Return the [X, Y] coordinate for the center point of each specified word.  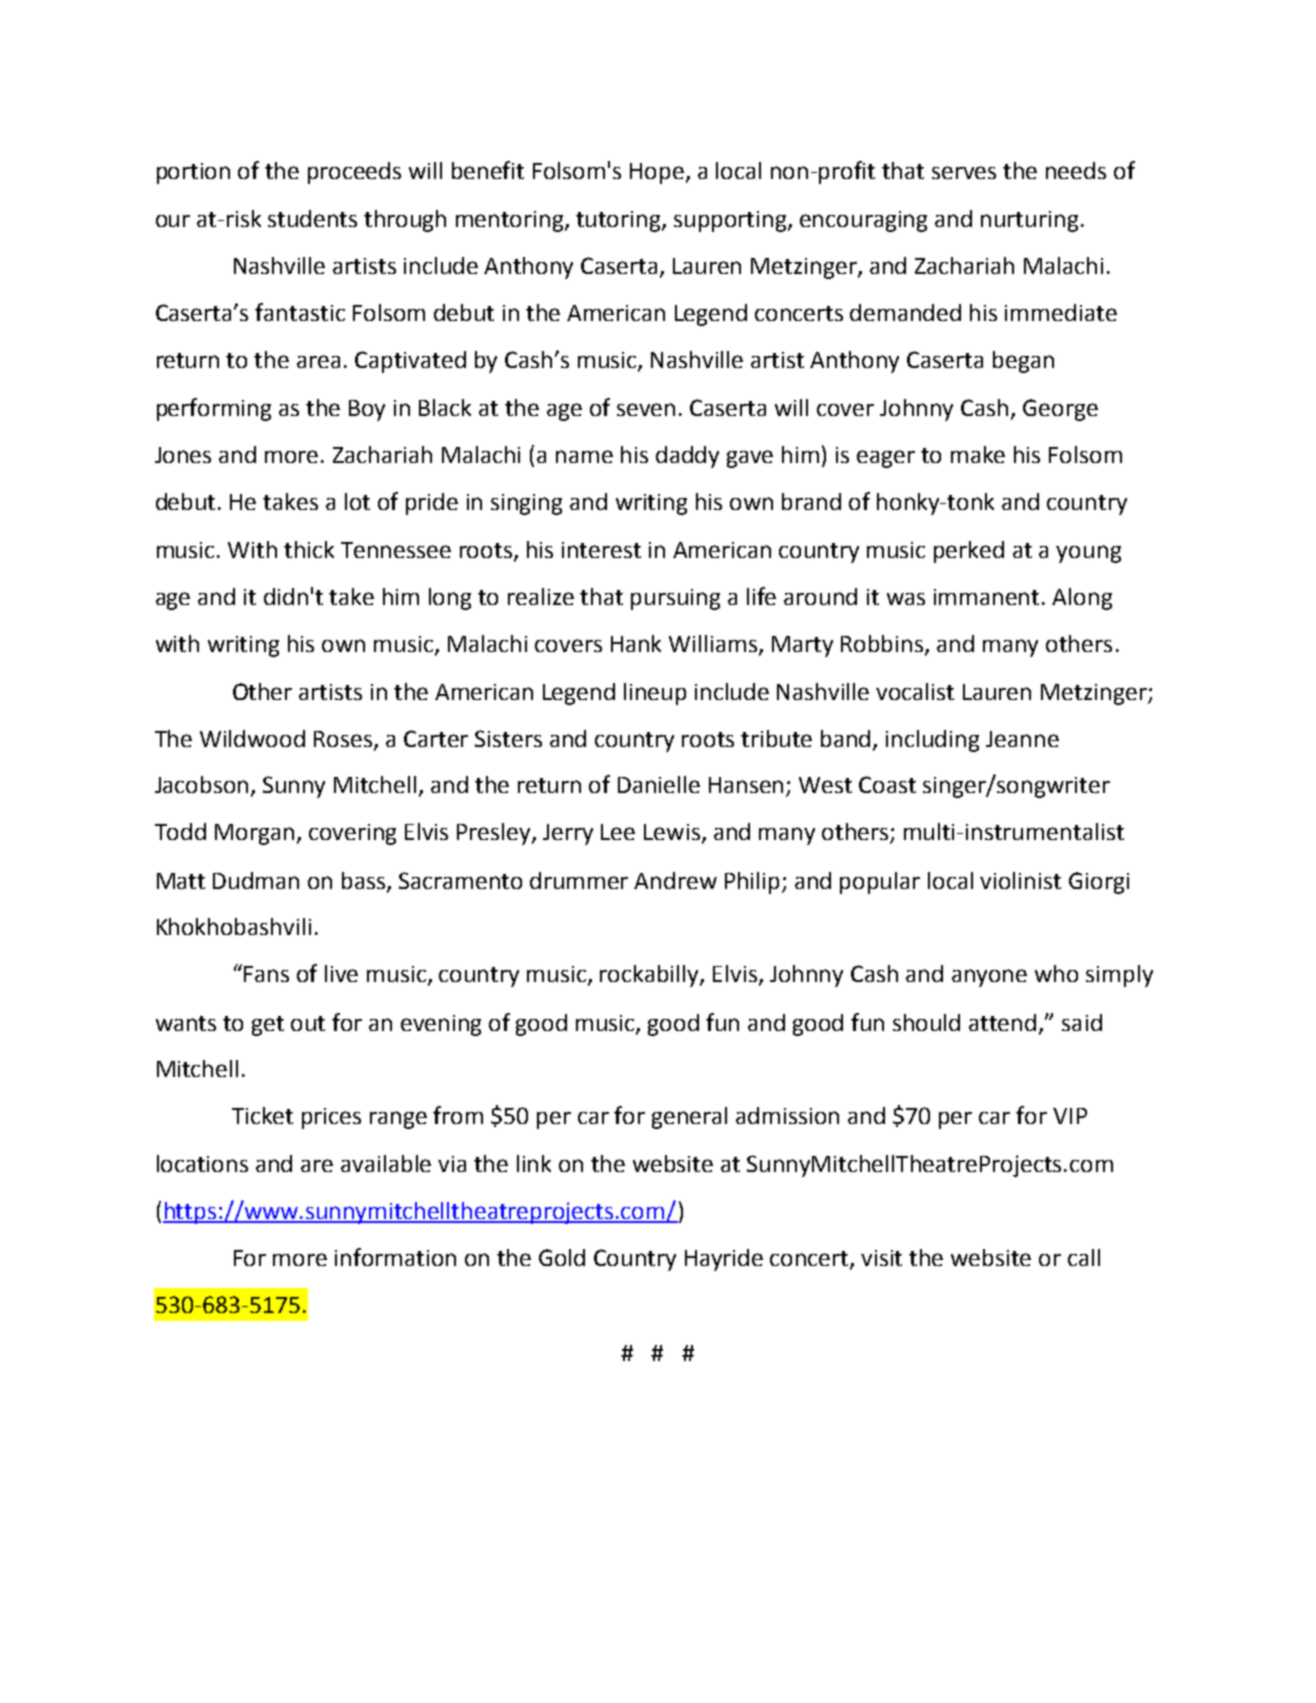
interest [601, 550]
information [395, 1257]
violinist [1020, 880]
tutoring [619, 221]
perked [969, 552]
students [312, 218]
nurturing [1029, 221]
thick [309, 549]
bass [365, 881]
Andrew [675, 880]
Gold [562, 1257]
